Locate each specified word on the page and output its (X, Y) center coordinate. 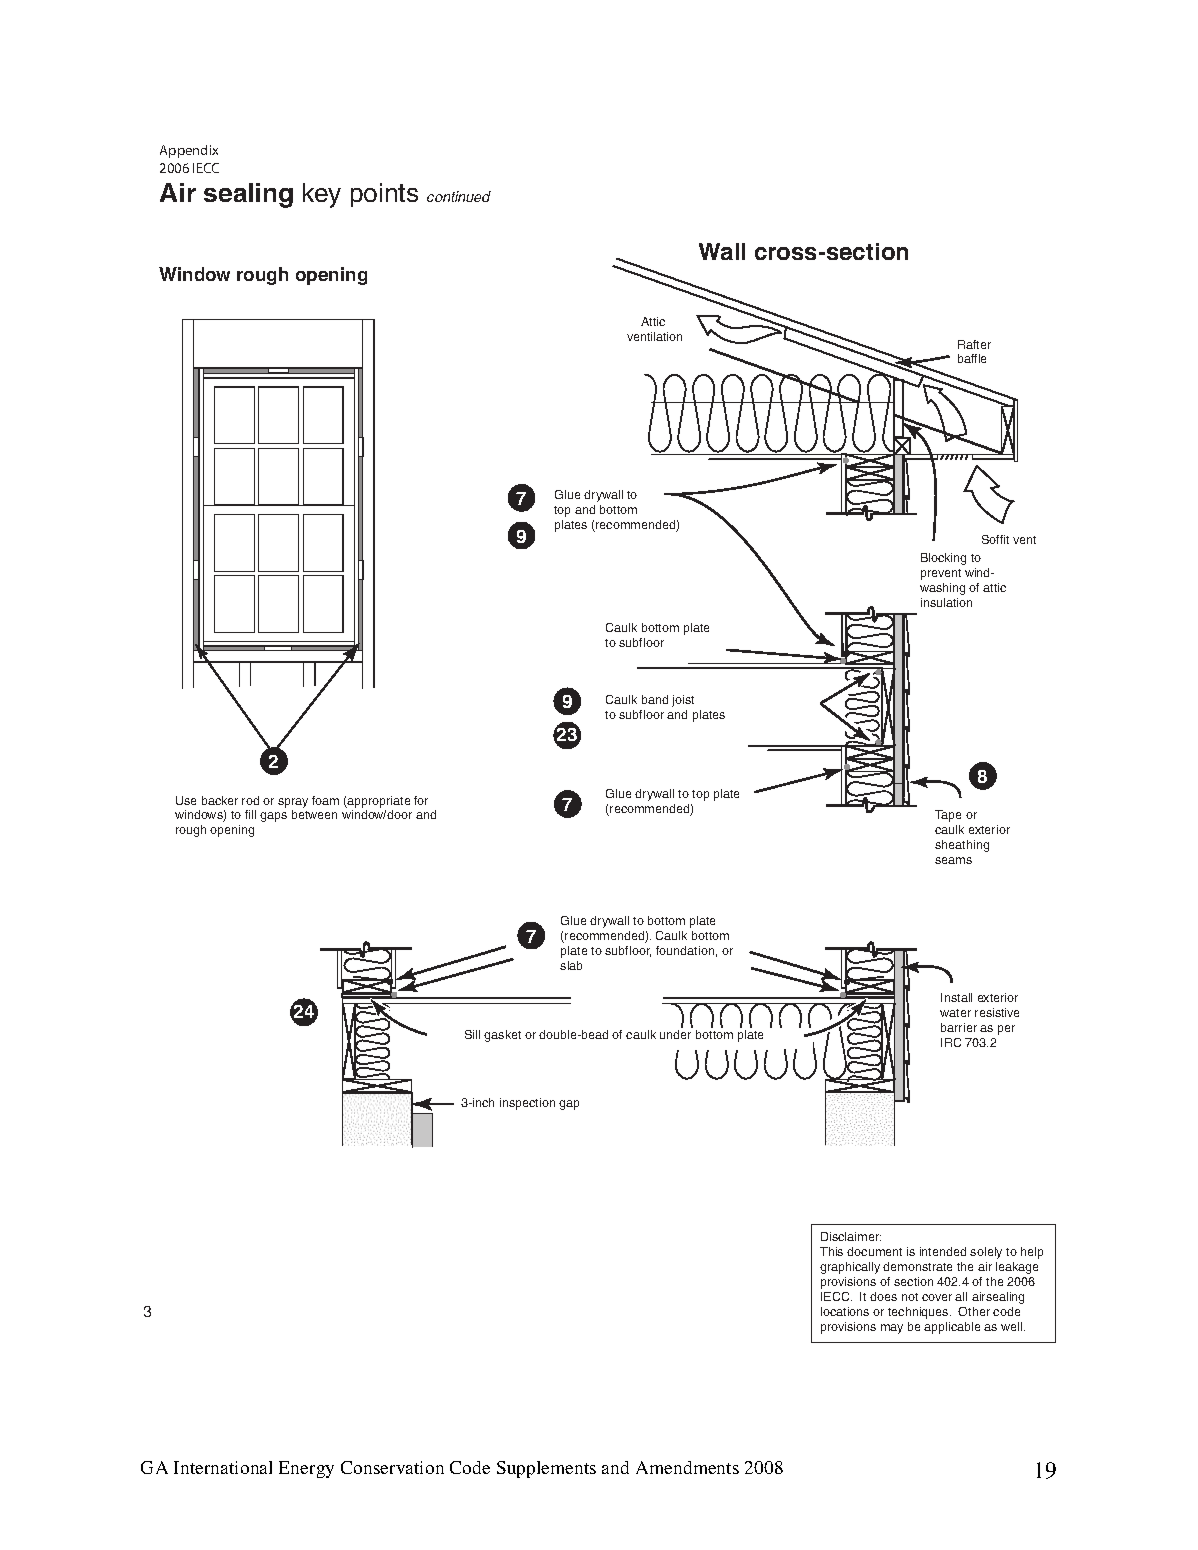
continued (459, 196)
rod (250, 800)
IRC (951, 1042)
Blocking (943, 559)
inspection (527, 1104)
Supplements (546, 1469)
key (322, 195)
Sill (472, 1034)
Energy (306, 1469)
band (655, 699)
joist (683, 701)
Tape (948, 816)
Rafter (974, 344)
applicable (952, 1328)
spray (293, 803)
